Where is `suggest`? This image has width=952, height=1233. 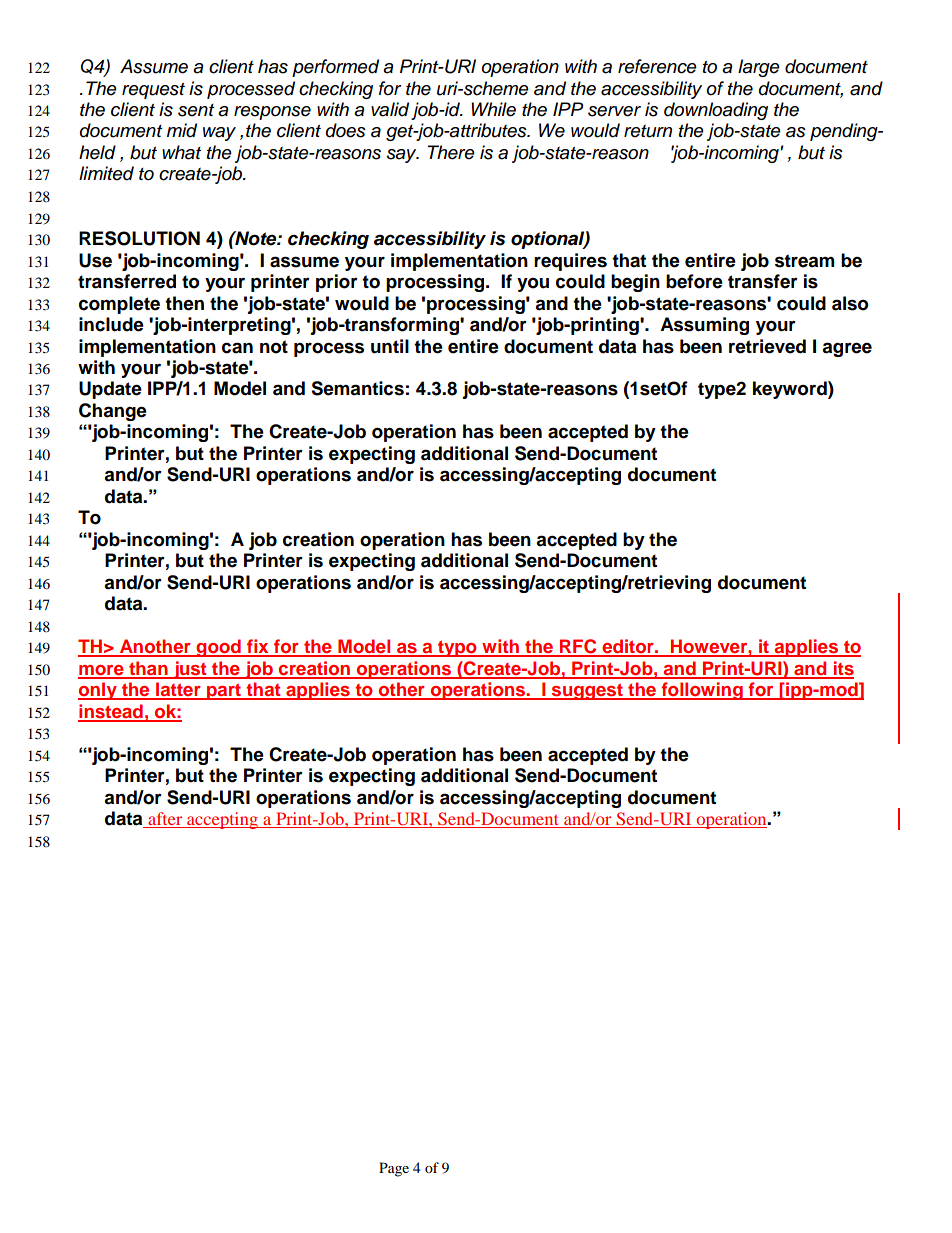 suggest is located at coordinates (587, 691).
